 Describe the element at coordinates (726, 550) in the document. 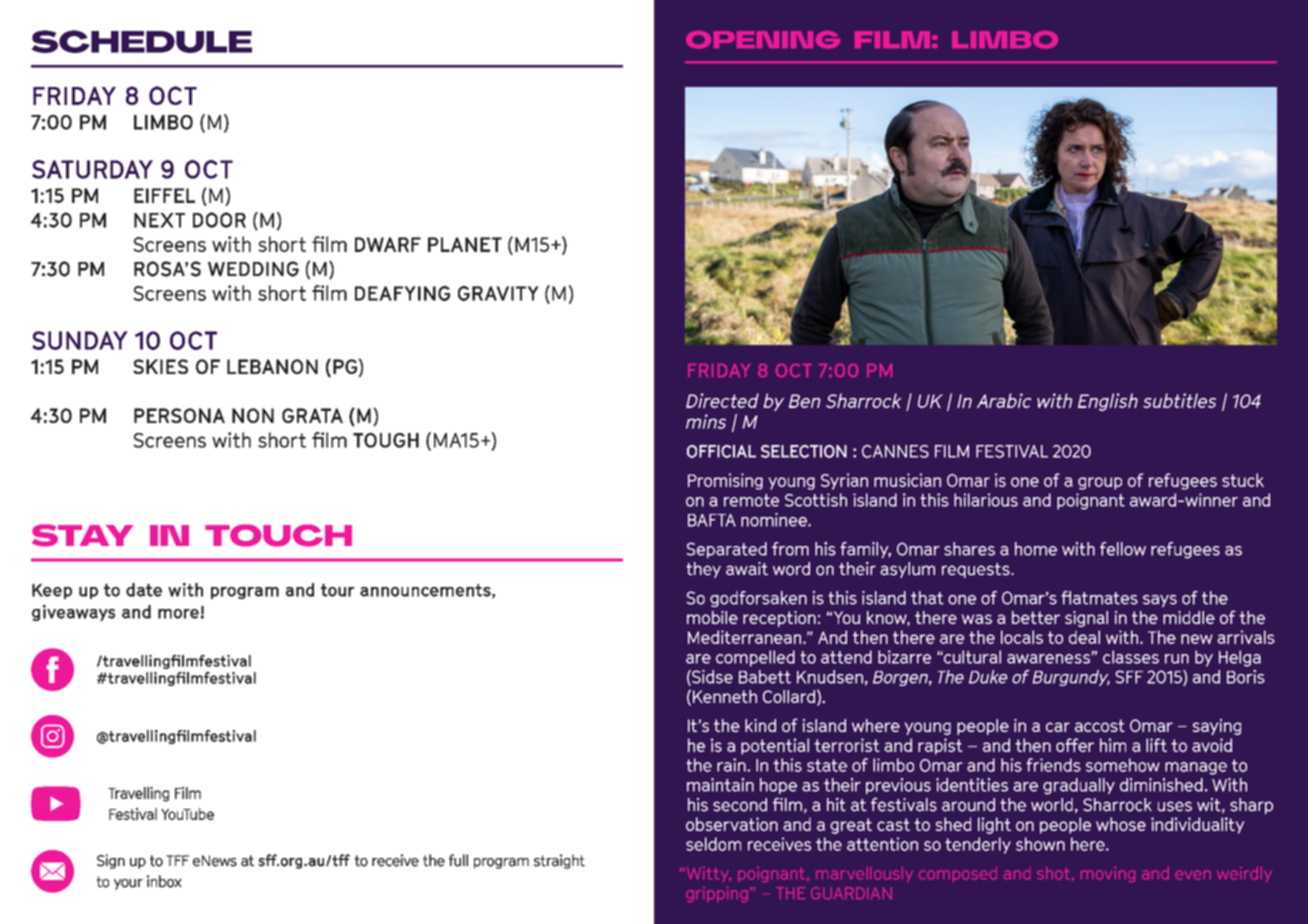

I see `Separated` at that location.
